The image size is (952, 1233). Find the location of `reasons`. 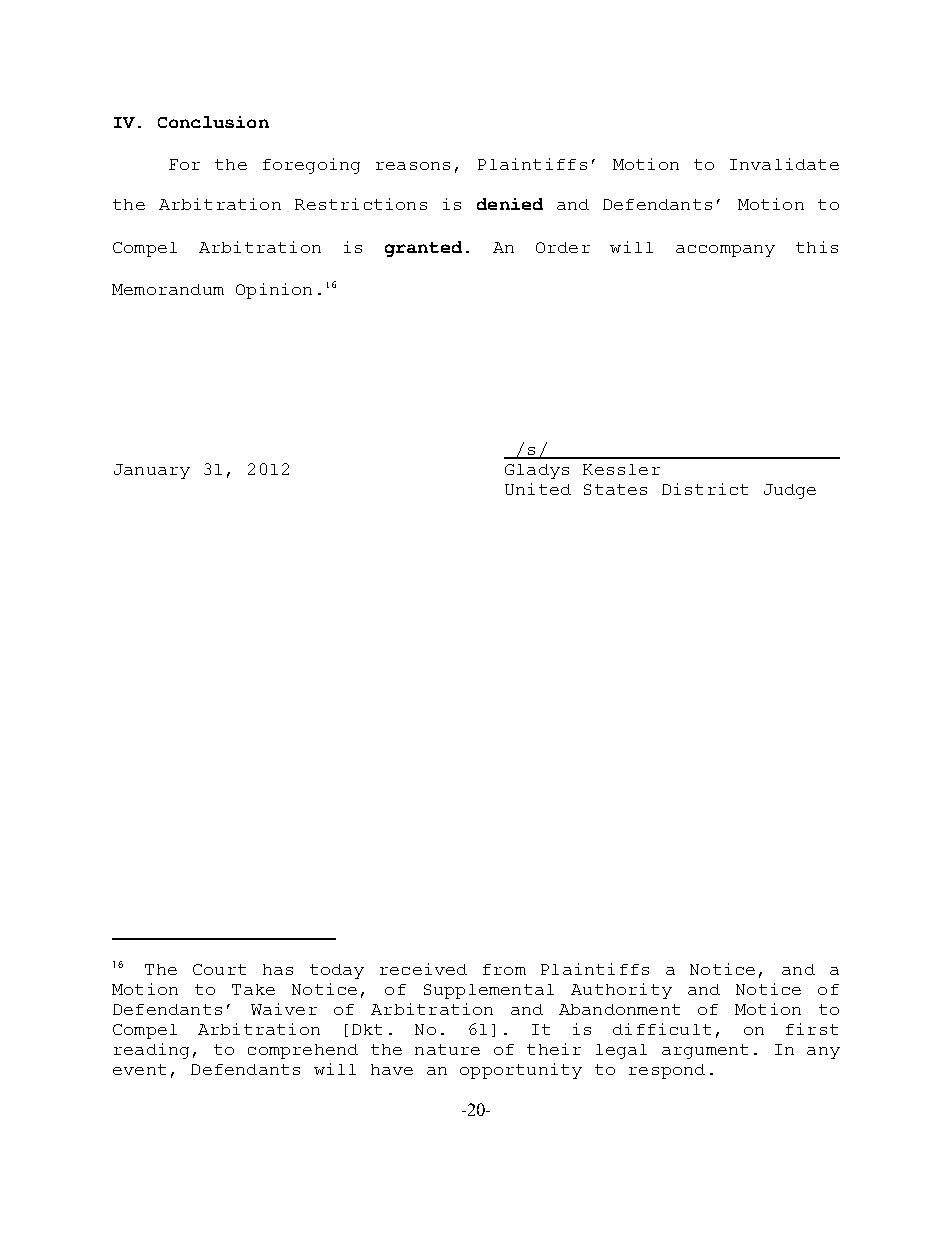

reasons is located at coordinates (413, 166).
